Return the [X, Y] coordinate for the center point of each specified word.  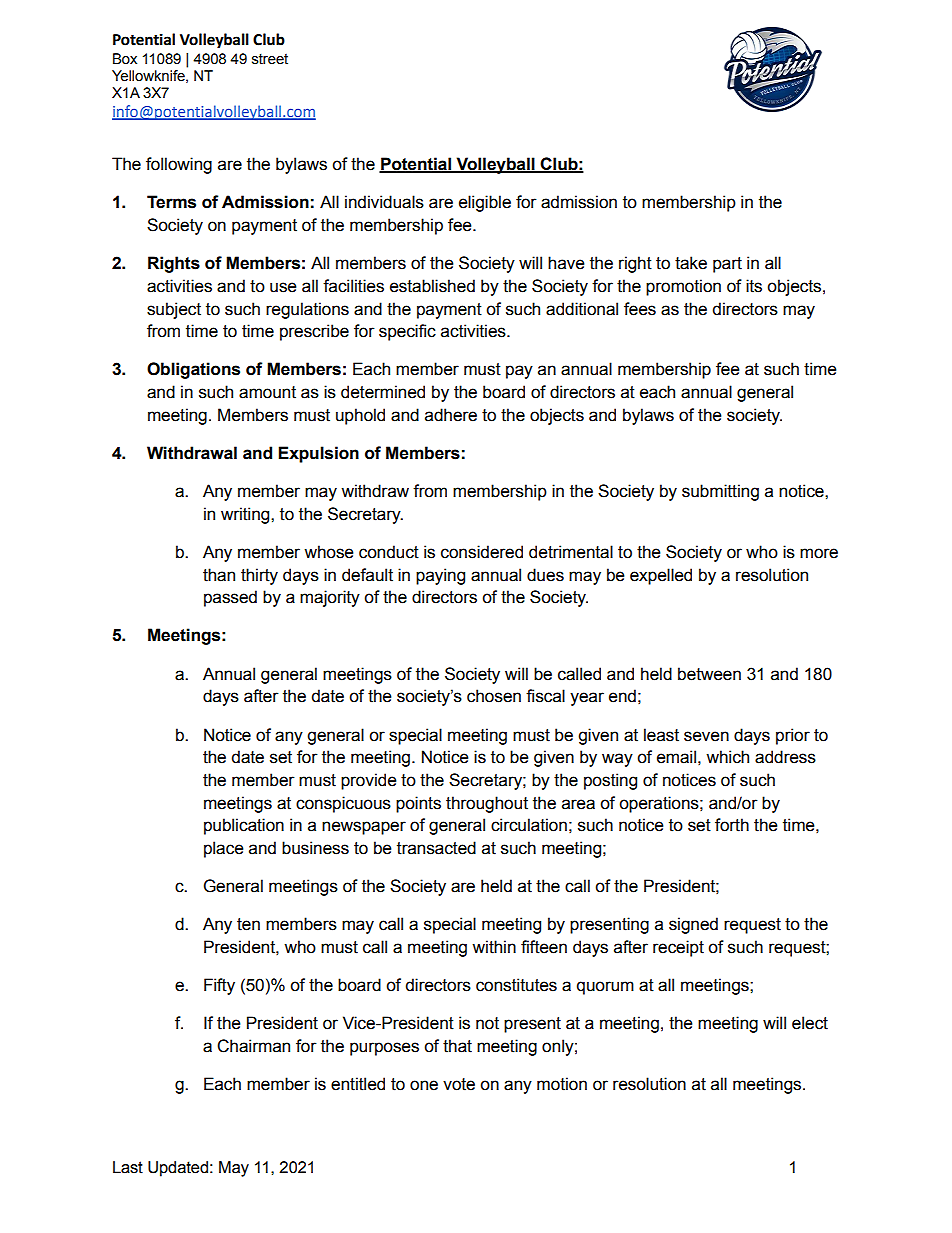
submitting [720, 492]
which [727, 757]
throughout [487, 804]
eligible [485, 203]
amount [267, 392]
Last [128, 1167]
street [270, 59]
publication [244, 826]
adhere [451, 415]
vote [459, 1084]
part [727, 265]
